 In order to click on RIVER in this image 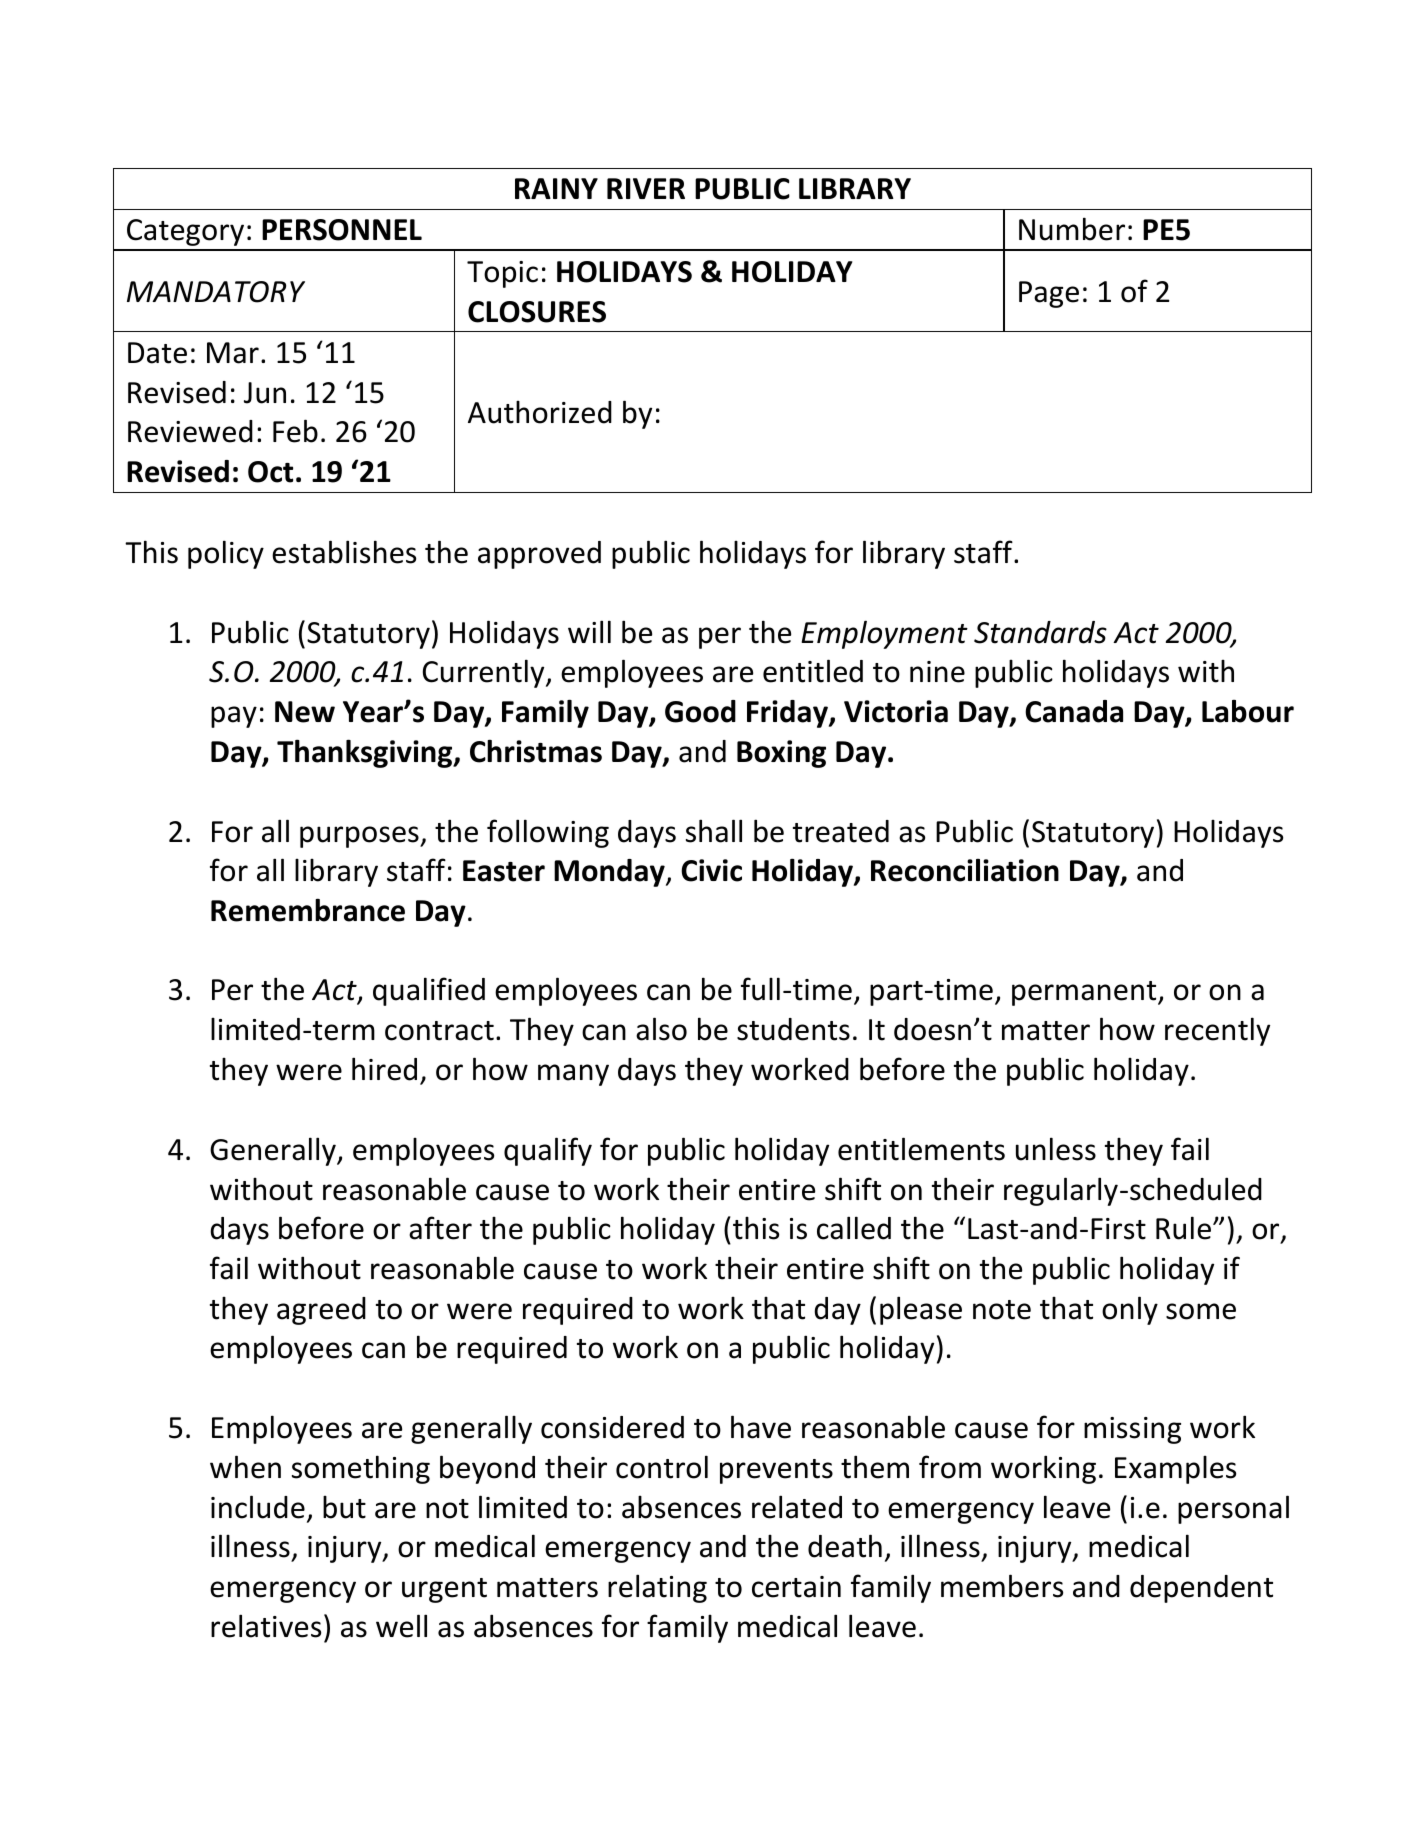, I will do `click(646, 188)`.
